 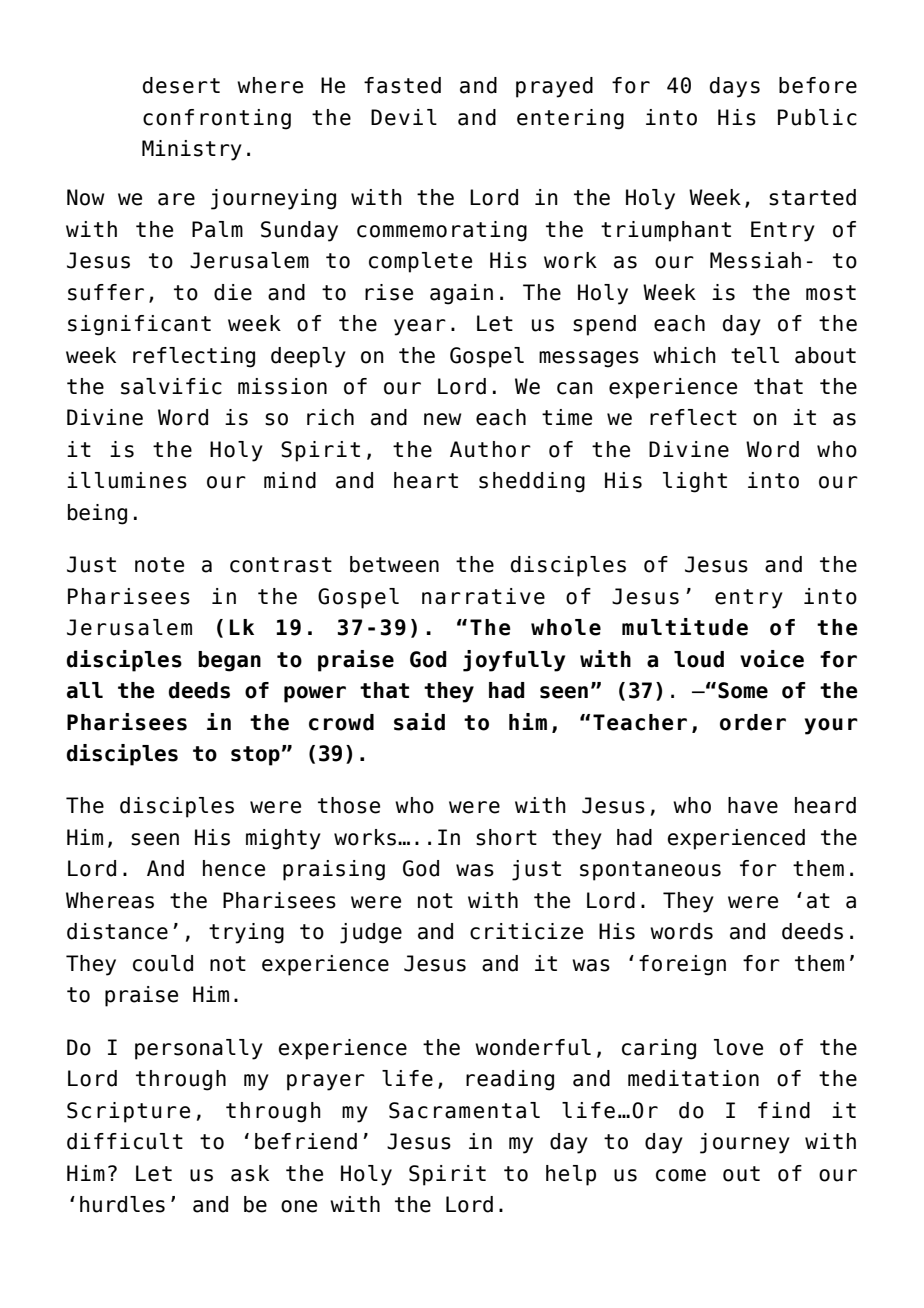 What do you see at coordinates (772, 659) in the screenshot?
I see `voice` at bounding box center [772, 659].
